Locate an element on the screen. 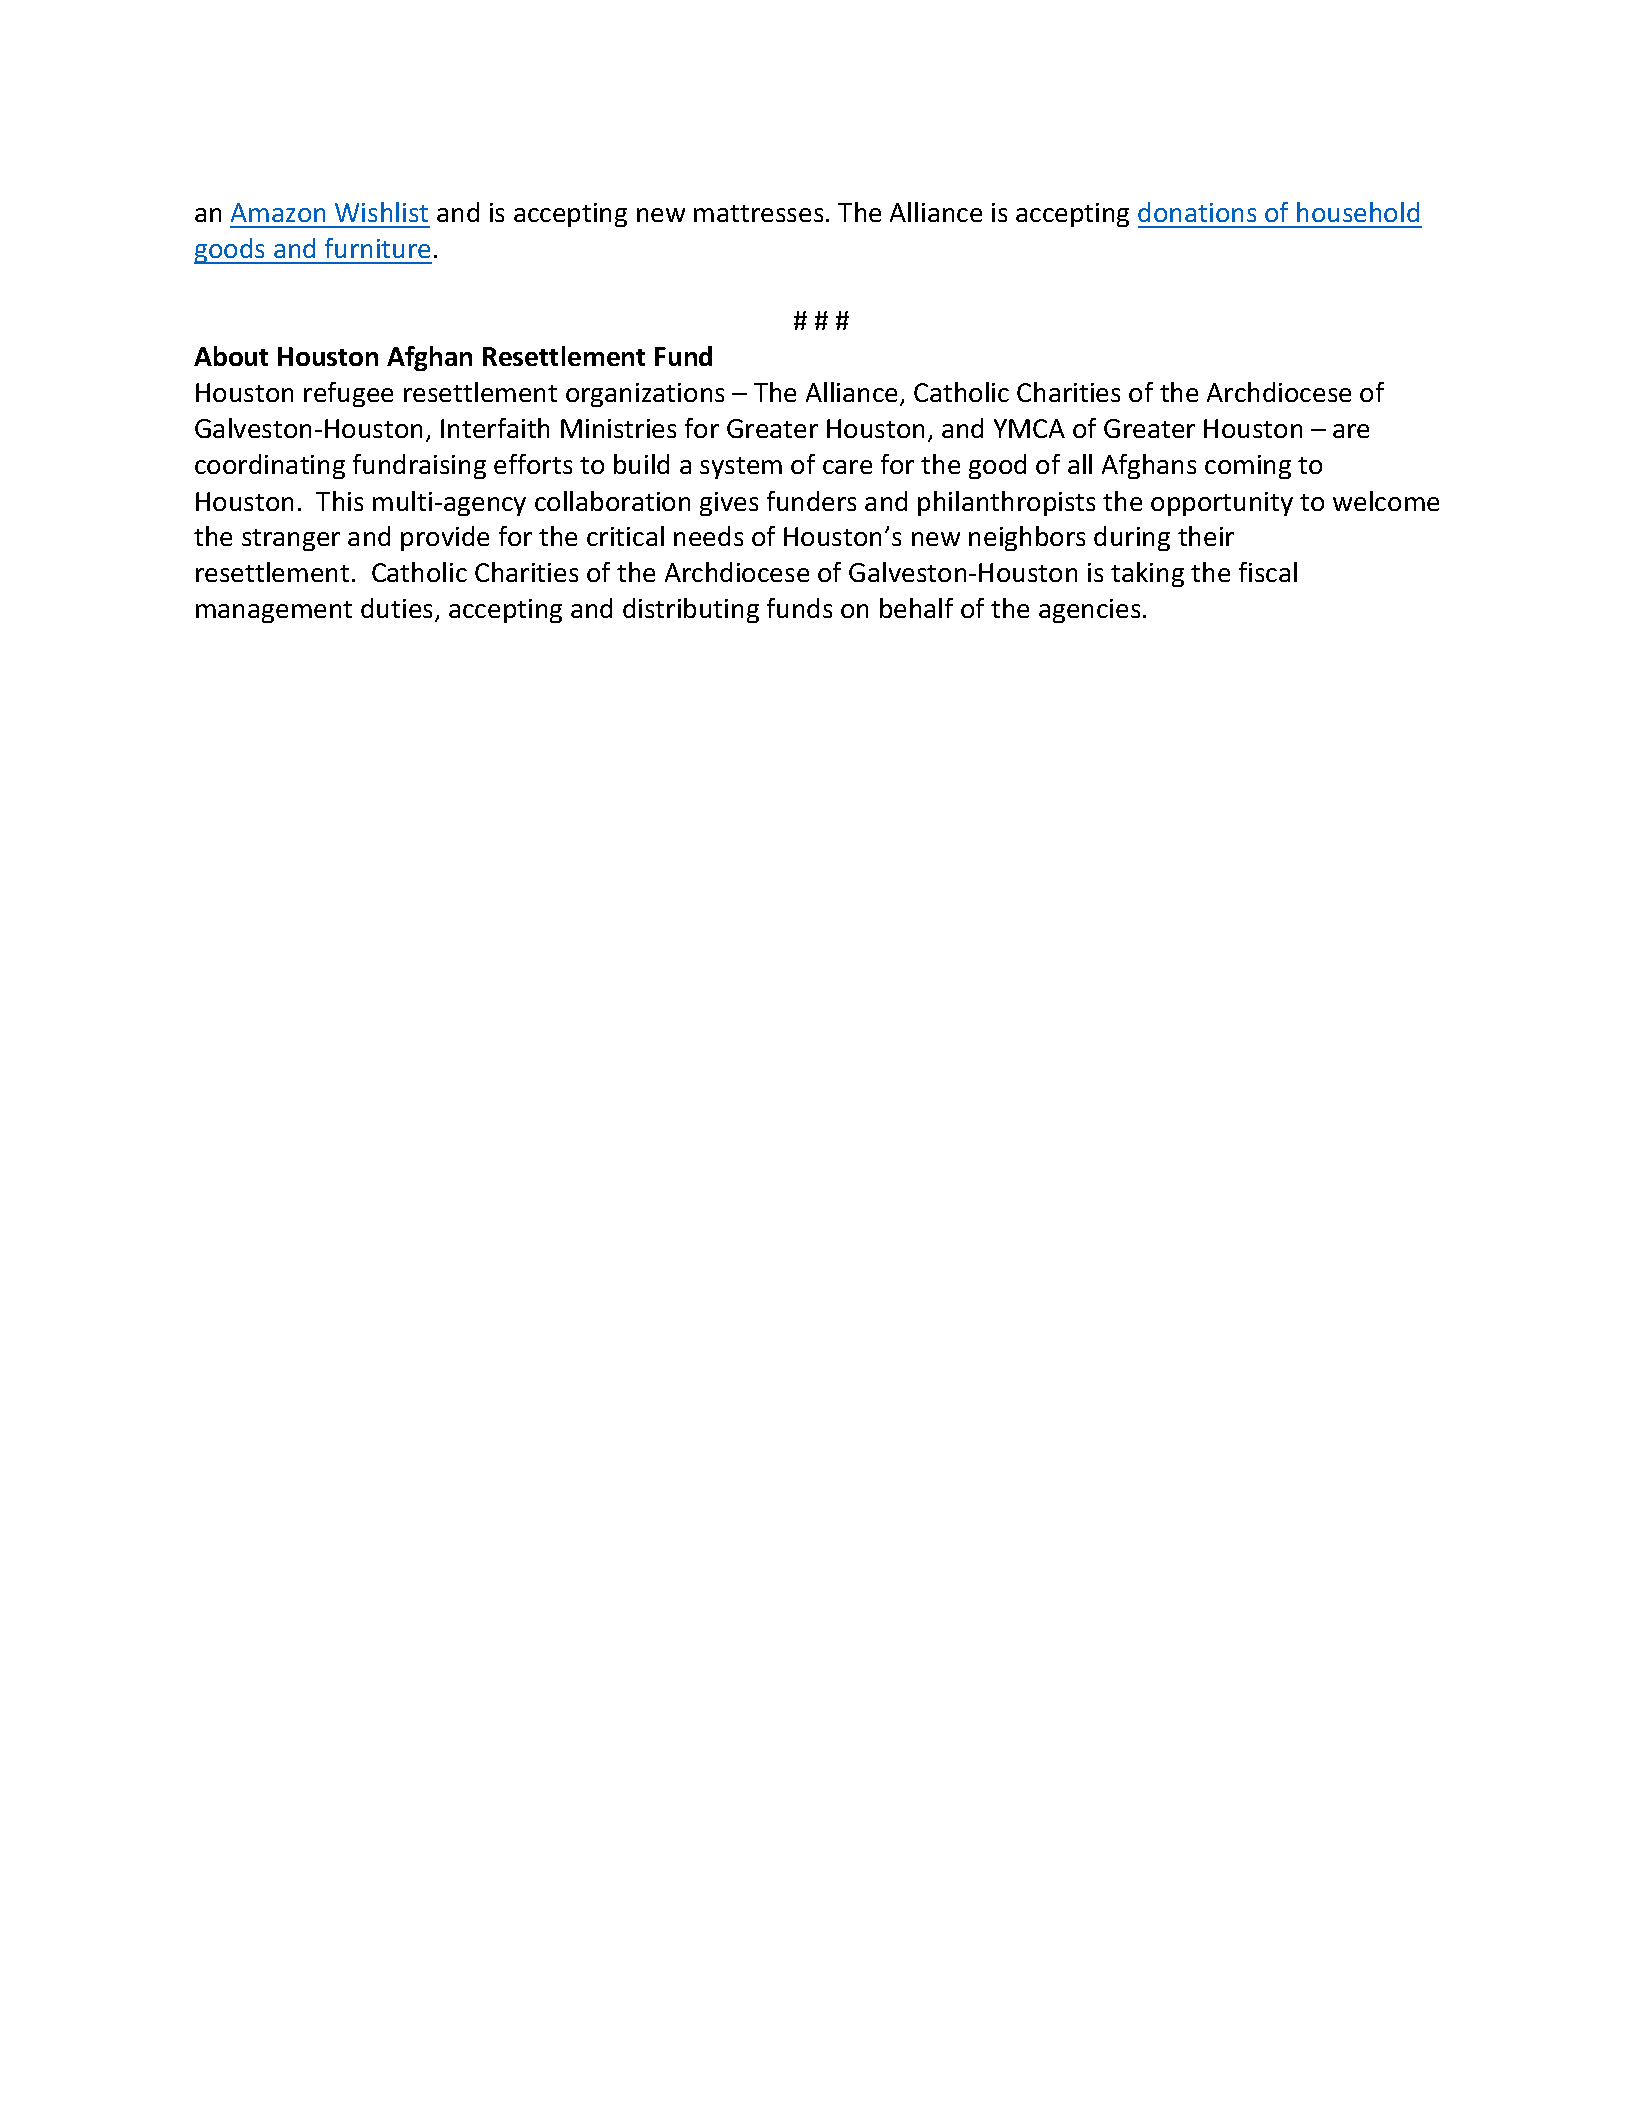 The width and height of the screenshot is (1641, 2124). refugee is located at coordinates (348, 394).
